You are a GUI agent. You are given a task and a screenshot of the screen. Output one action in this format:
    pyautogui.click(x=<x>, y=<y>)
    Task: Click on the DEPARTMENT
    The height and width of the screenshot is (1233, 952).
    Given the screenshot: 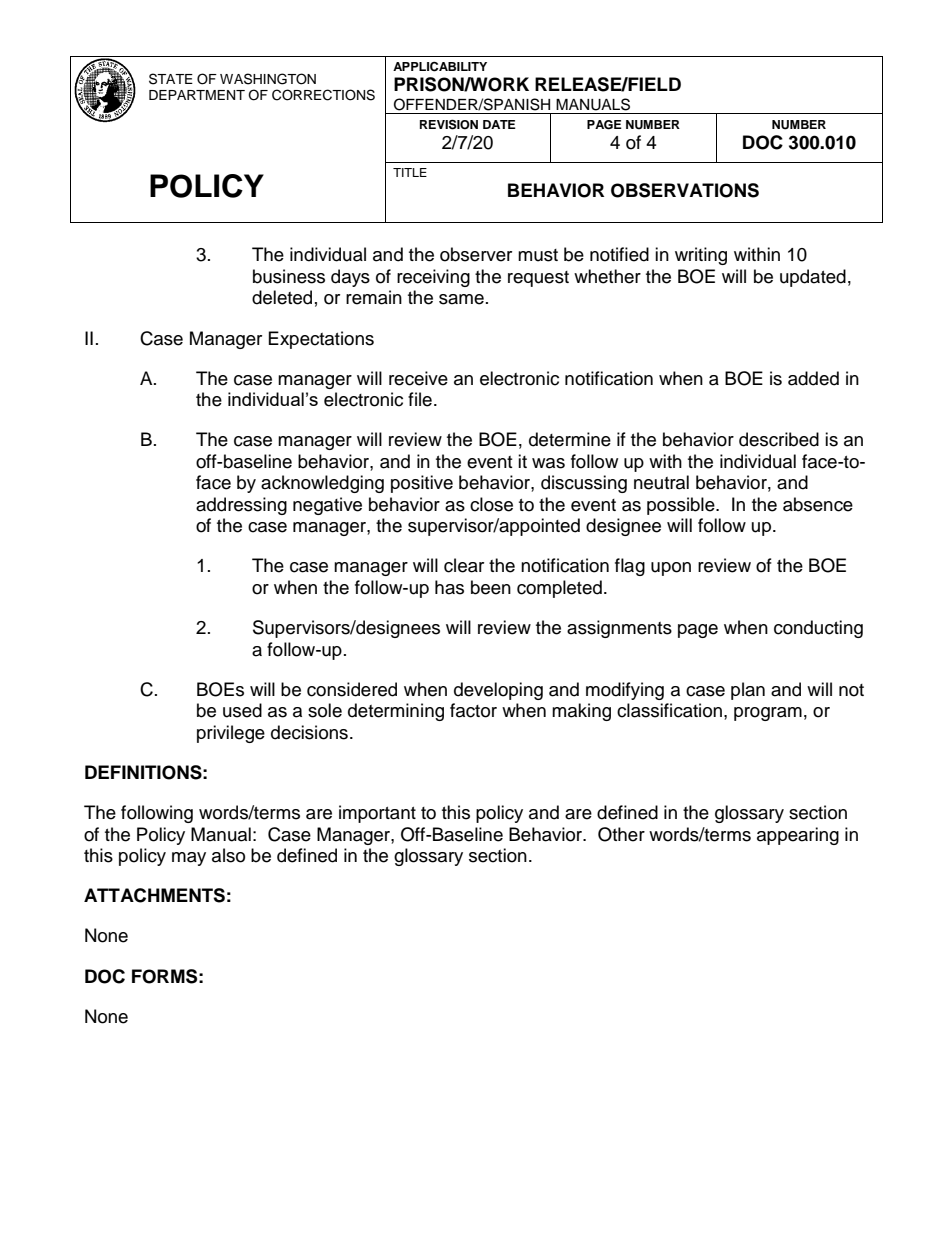 What is the action you would take?
    pyautogui.click(x=197, y=95)
